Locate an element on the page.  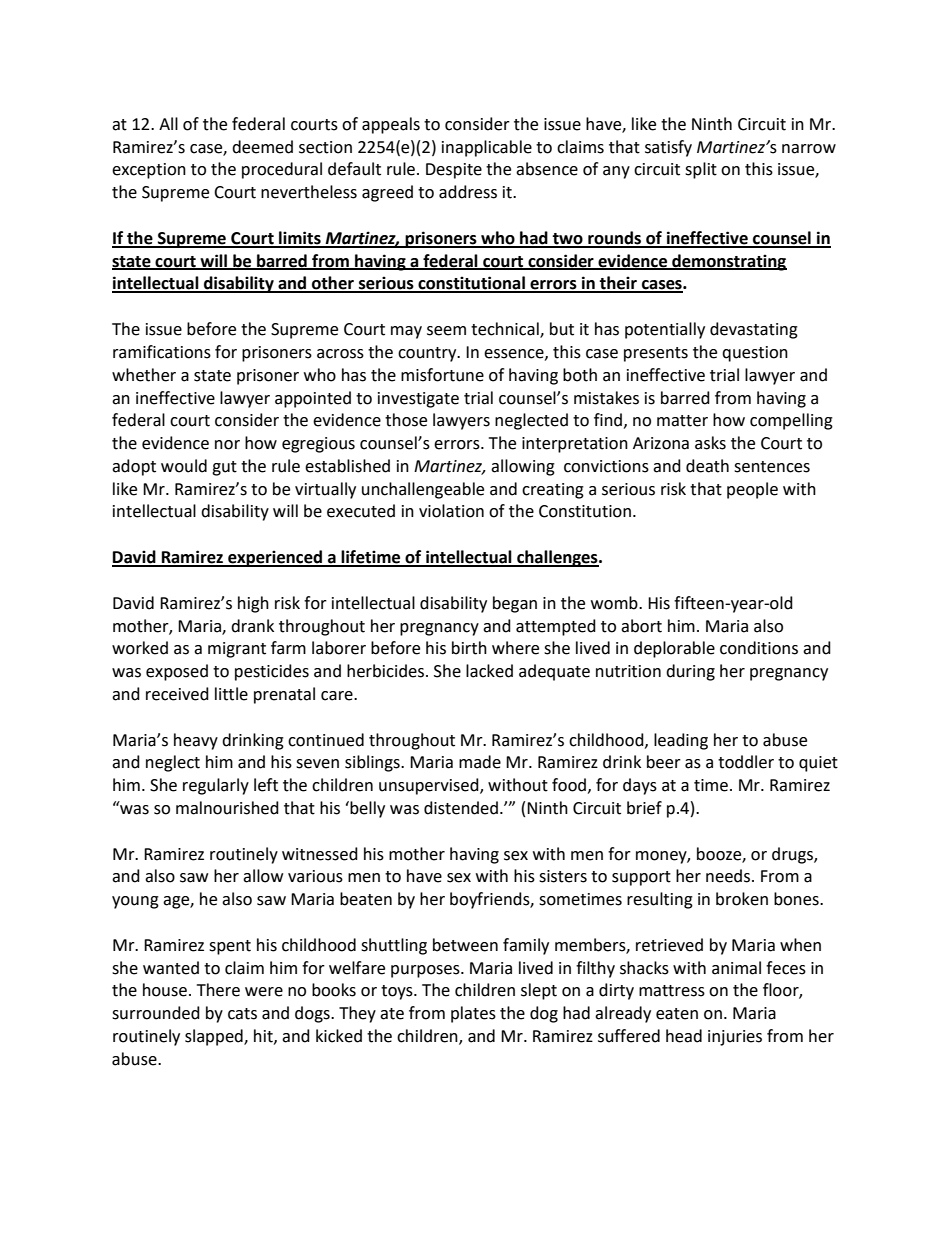
regularly is located at coordinates (216, 786).
